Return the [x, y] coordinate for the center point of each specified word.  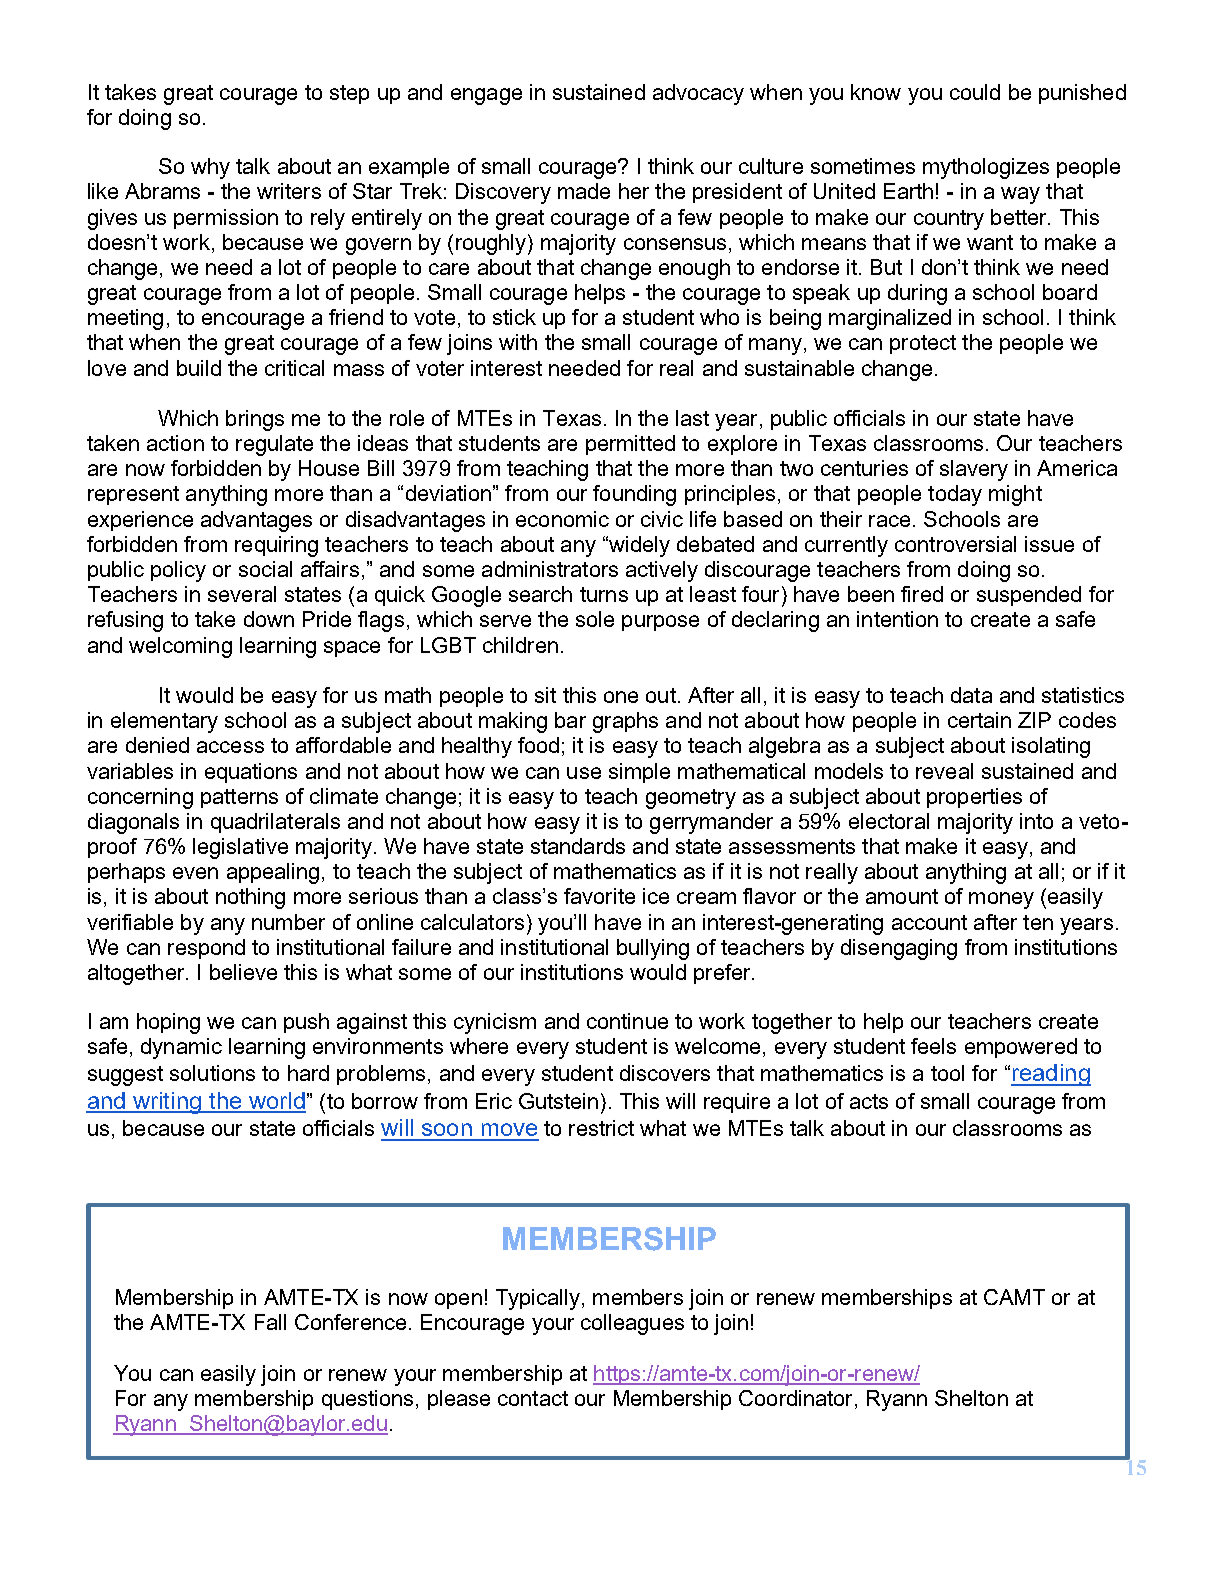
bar [570, 720]
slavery [974, 470]
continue [627, 1021]
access [230, 747]
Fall [270, 1322]
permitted [630, 445]
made [584, 191]
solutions [212, 1073]
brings [255, 420]
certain [979, 720]
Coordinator [795, 1398]
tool [947, 1073]
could [975, 92]
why [210, 168]
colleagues [632, 1324]
